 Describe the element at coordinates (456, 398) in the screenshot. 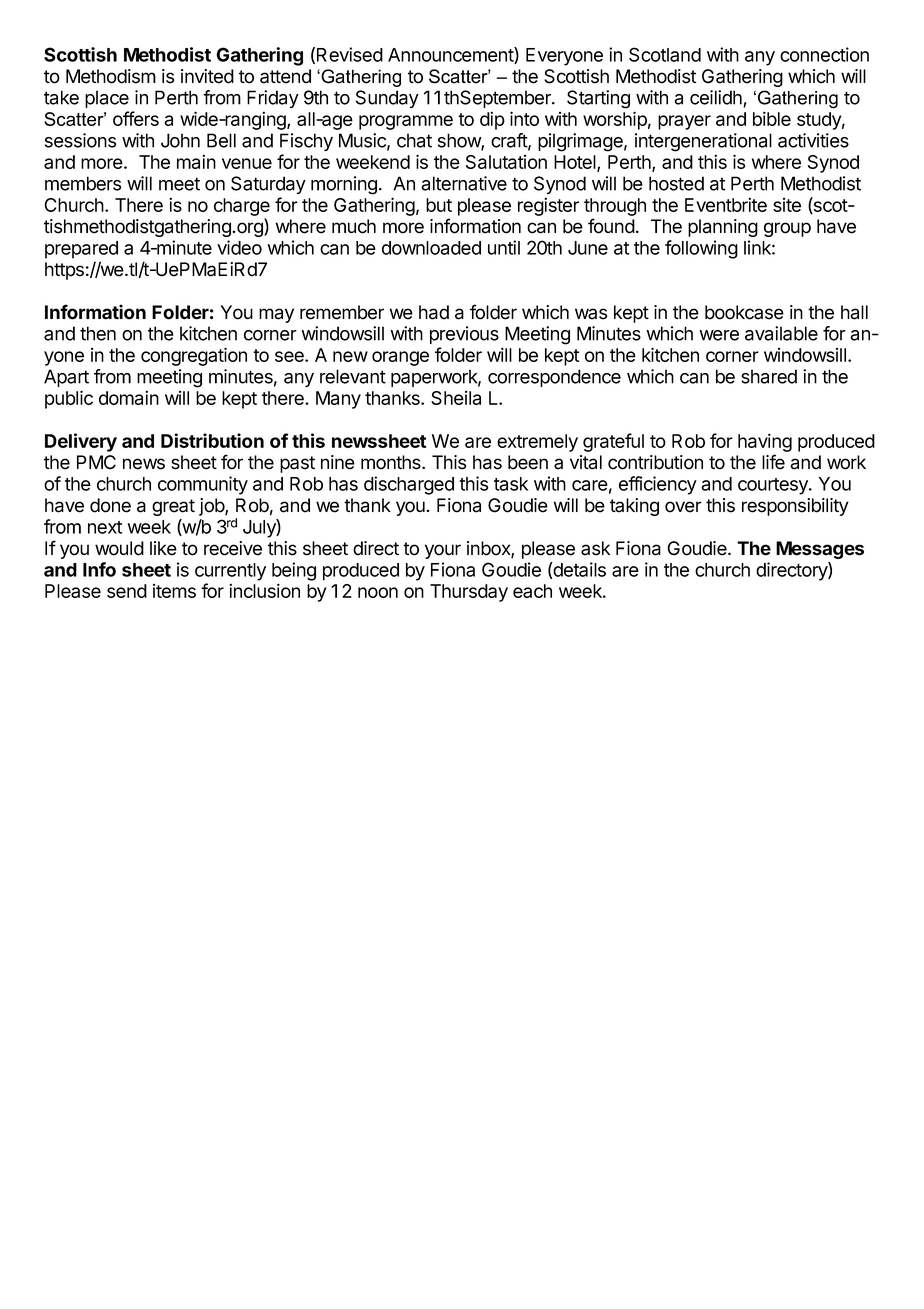

I see `Sheila` at that location.
